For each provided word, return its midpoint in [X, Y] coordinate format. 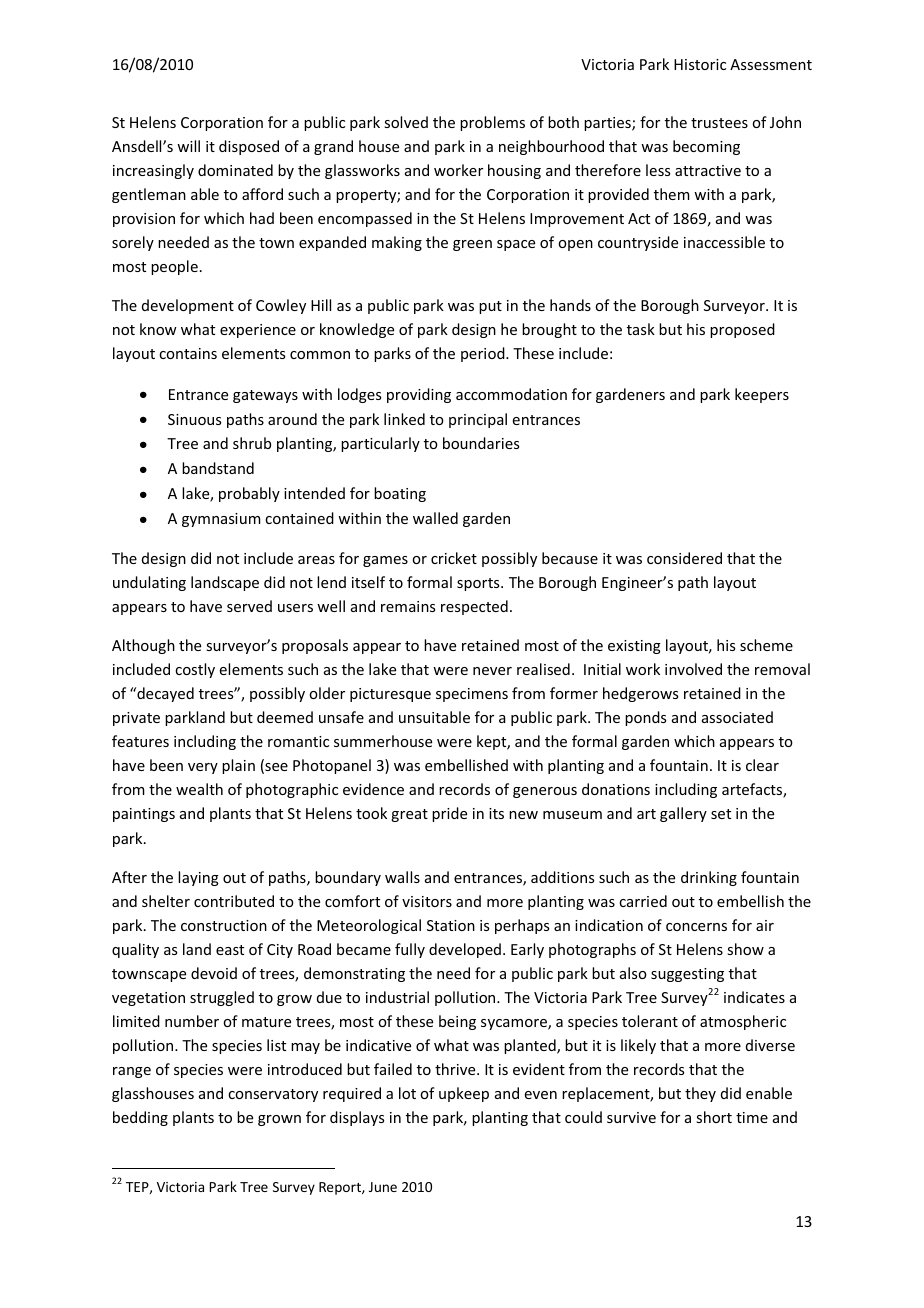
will [188, 146]
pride [449, 814]
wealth [199, 789]
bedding [140, 1118]
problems [492, 123]
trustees [719, 123]
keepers [762, 395]
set [721, 814]
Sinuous [194, 419]
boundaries [481, 443]
